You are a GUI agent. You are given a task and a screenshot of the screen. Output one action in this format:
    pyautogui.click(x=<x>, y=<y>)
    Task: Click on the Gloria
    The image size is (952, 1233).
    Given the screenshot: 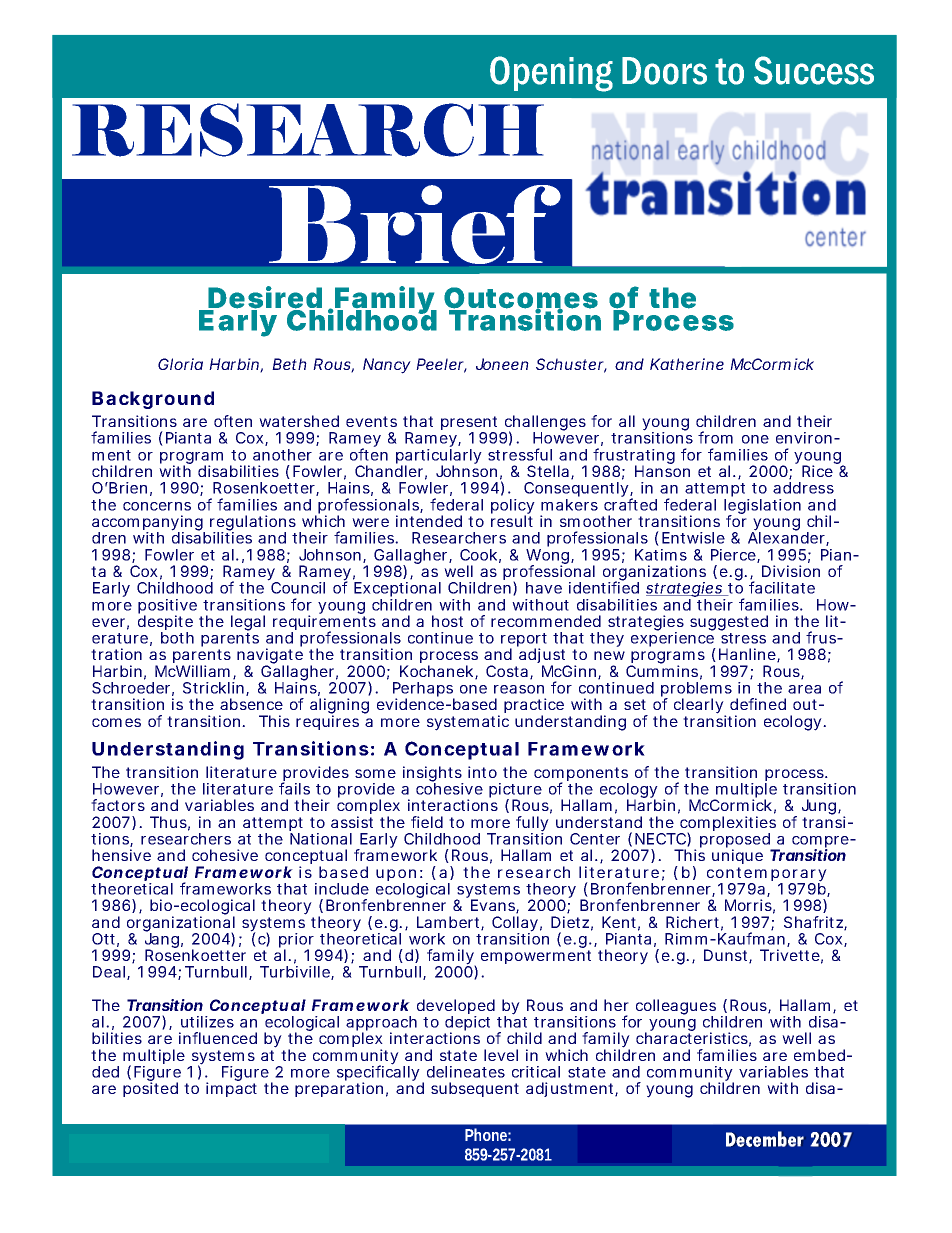 What is the action you would take?
    pyautogui.click(x=180, y=364)
